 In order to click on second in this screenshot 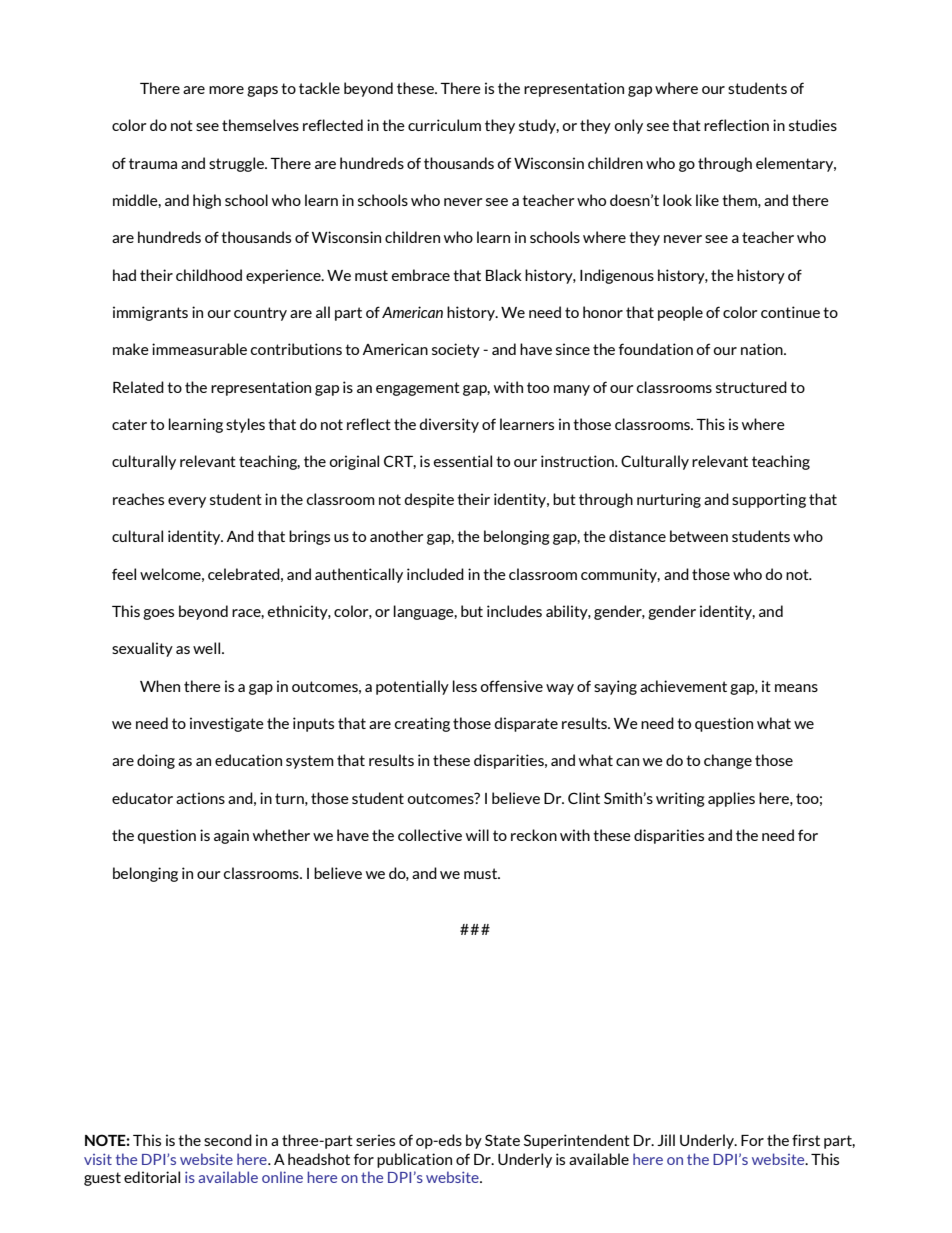, I will do `click(228, 1140)`.
